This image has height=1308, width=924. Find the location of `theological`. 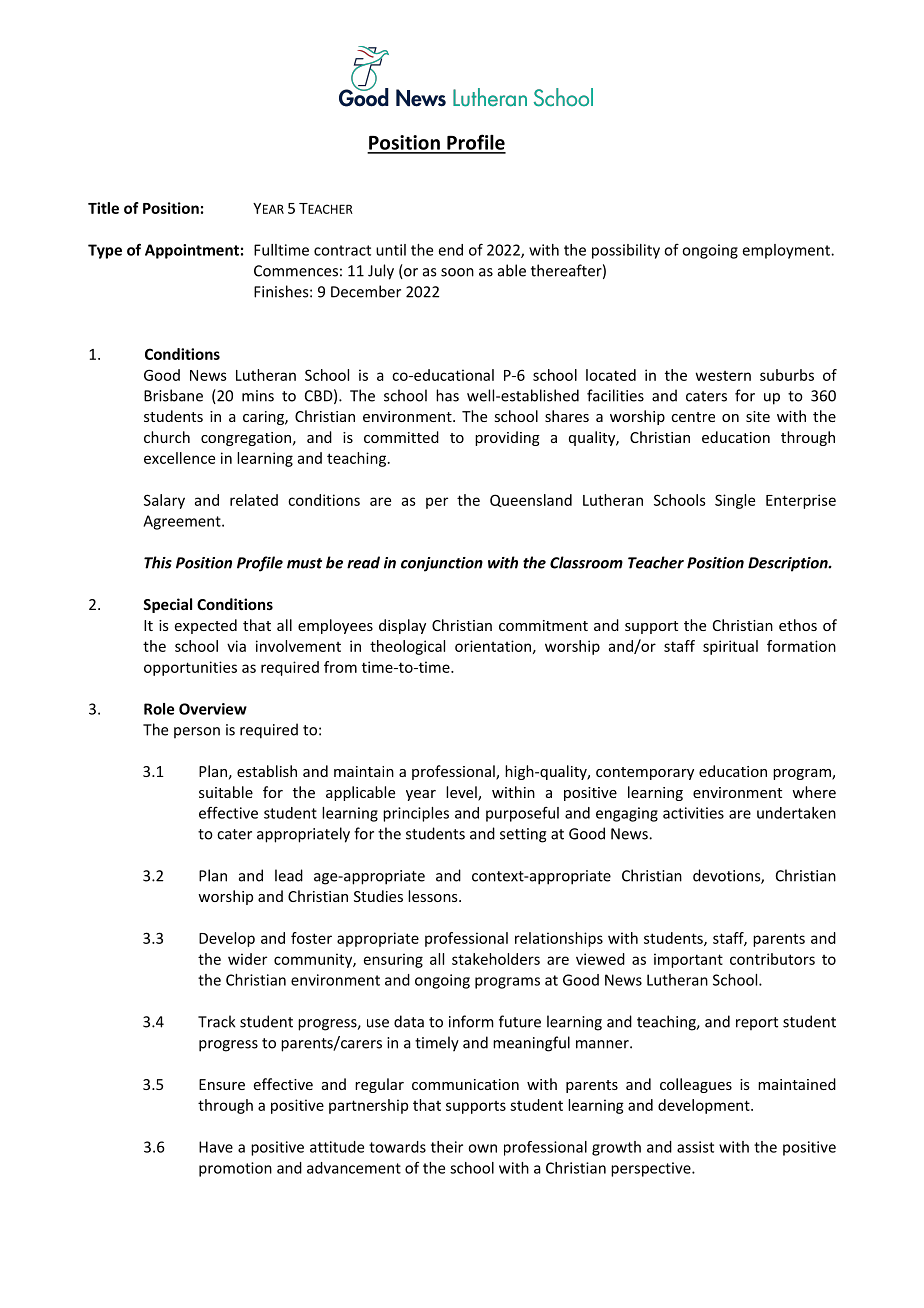

theological is located at coordinates (407, 647).
